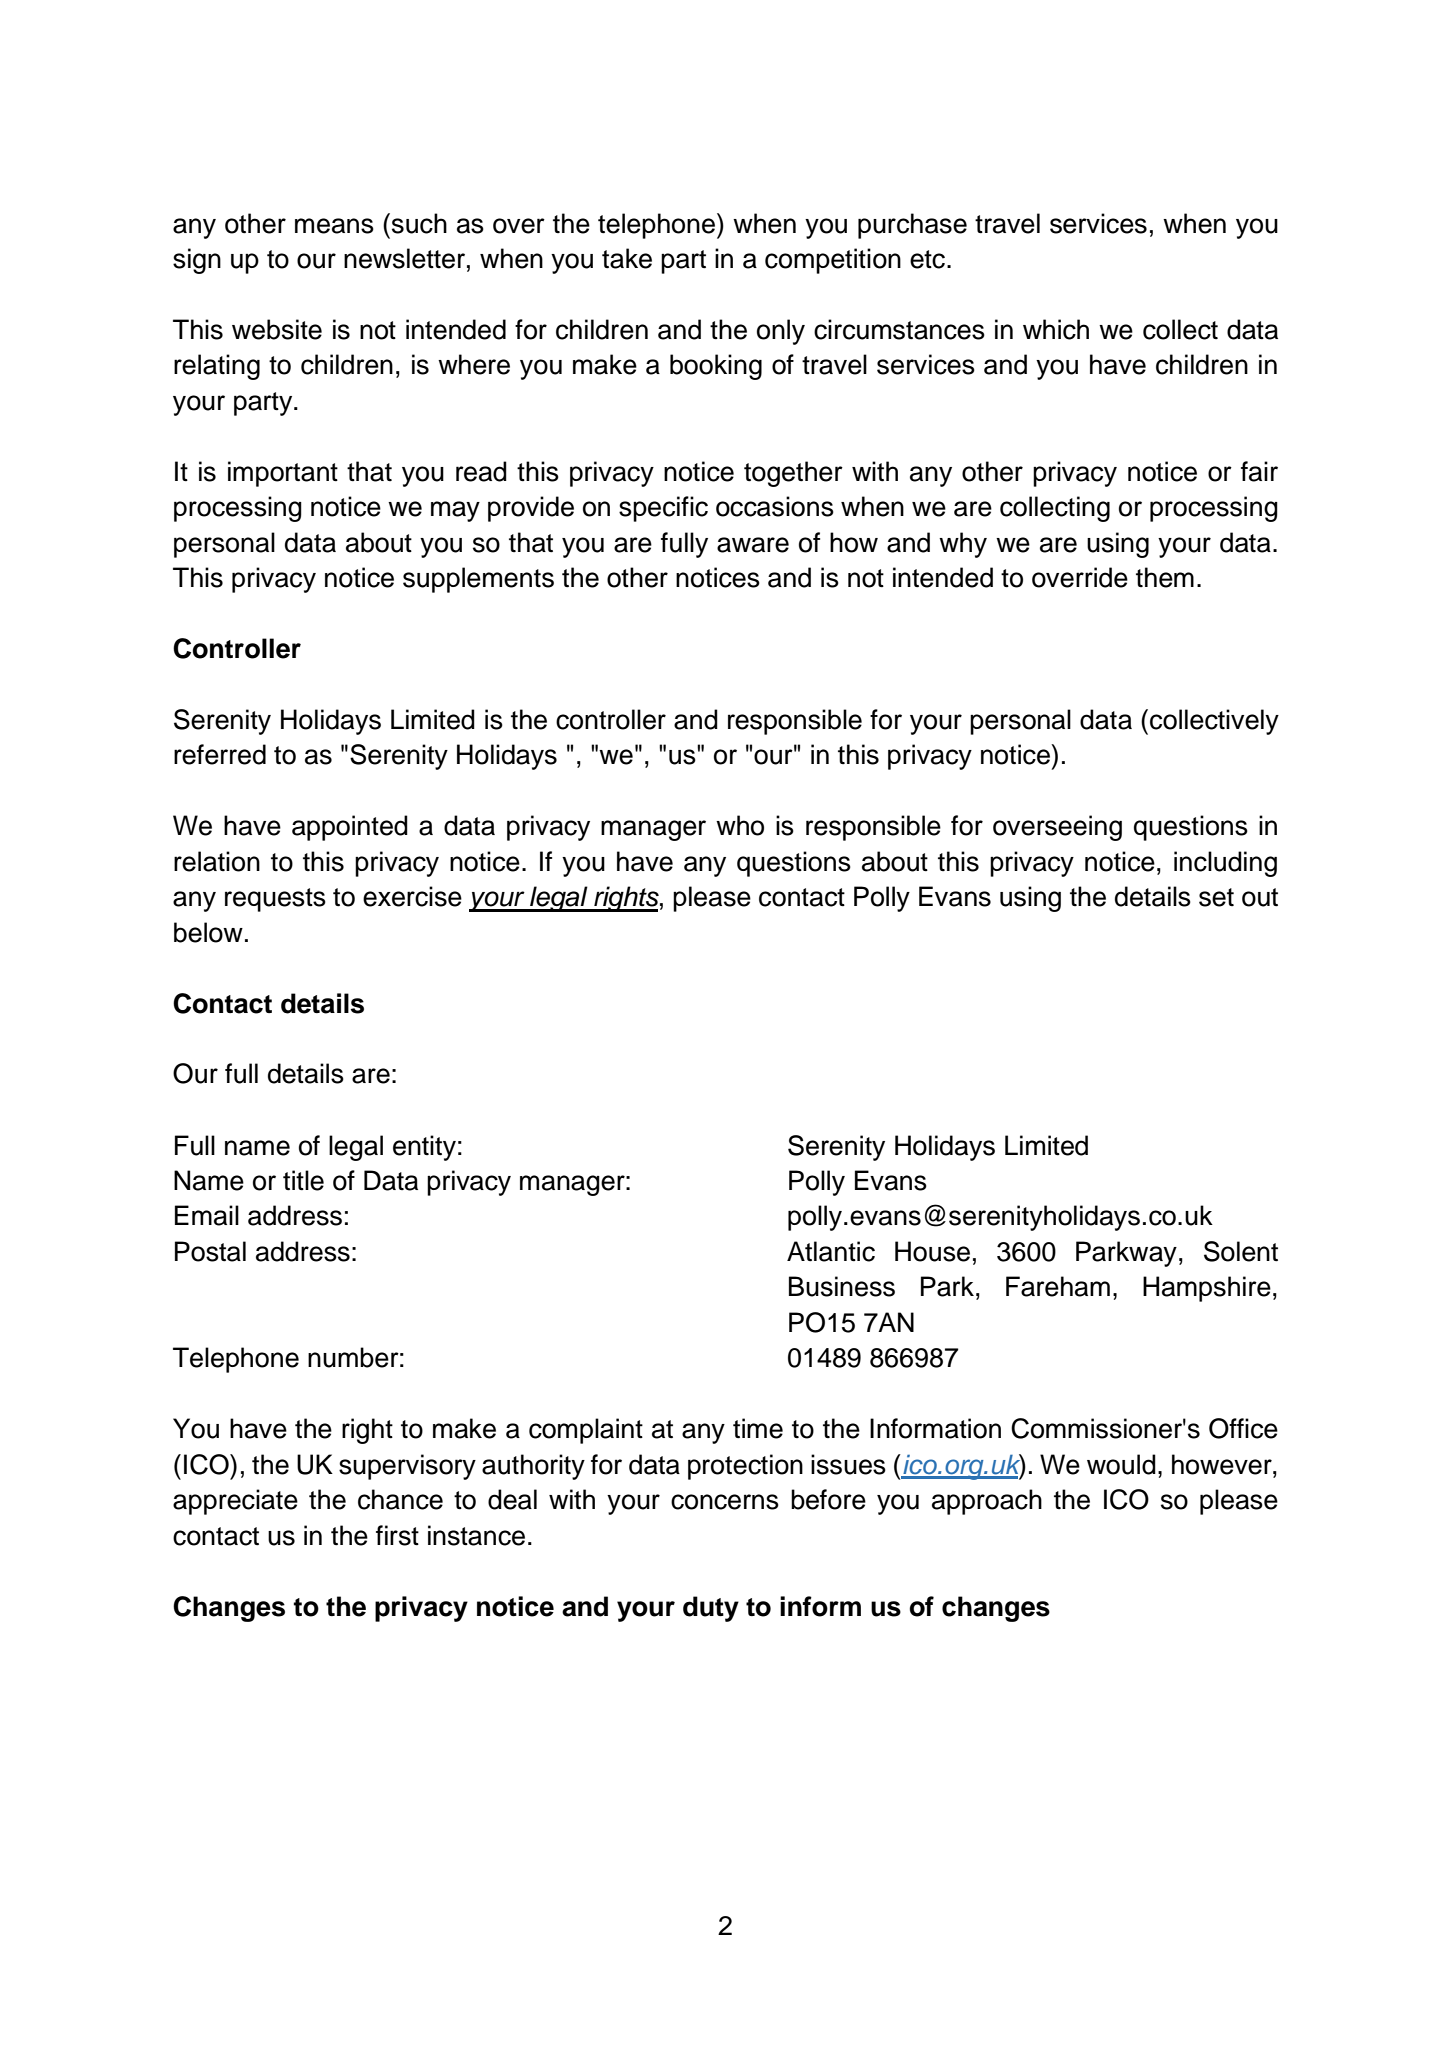 This image has width=1451, height=2052. I want to click on take, so click(627, 258).
